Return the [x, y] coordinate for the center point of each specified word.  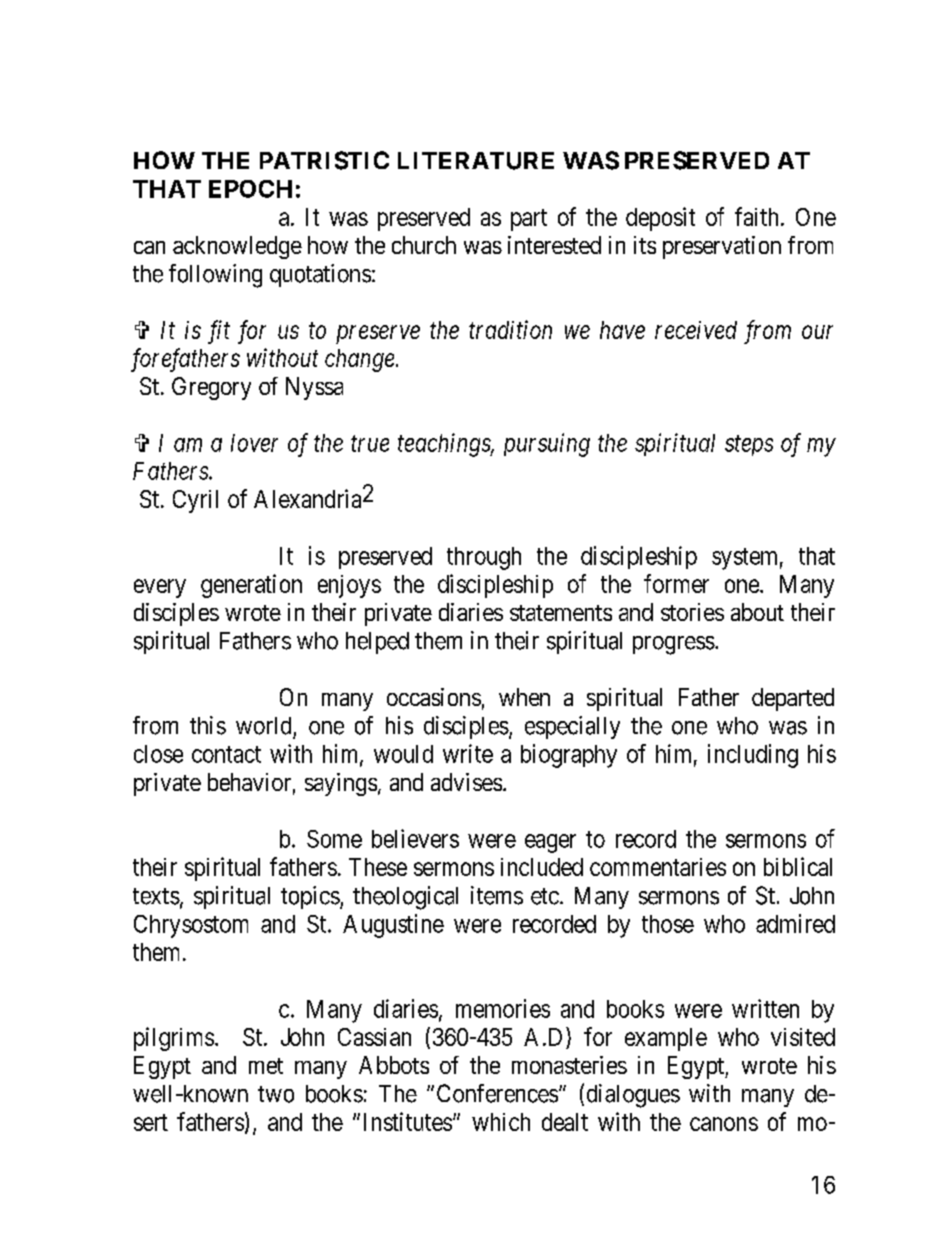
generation [251, 586]
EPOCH [250, 189]
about [757, 612]
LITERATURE [476, 161]
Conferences [497, 1093]
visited [803, 1037]
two [276, 1094]
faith [756, 216]
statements [561, 613]
